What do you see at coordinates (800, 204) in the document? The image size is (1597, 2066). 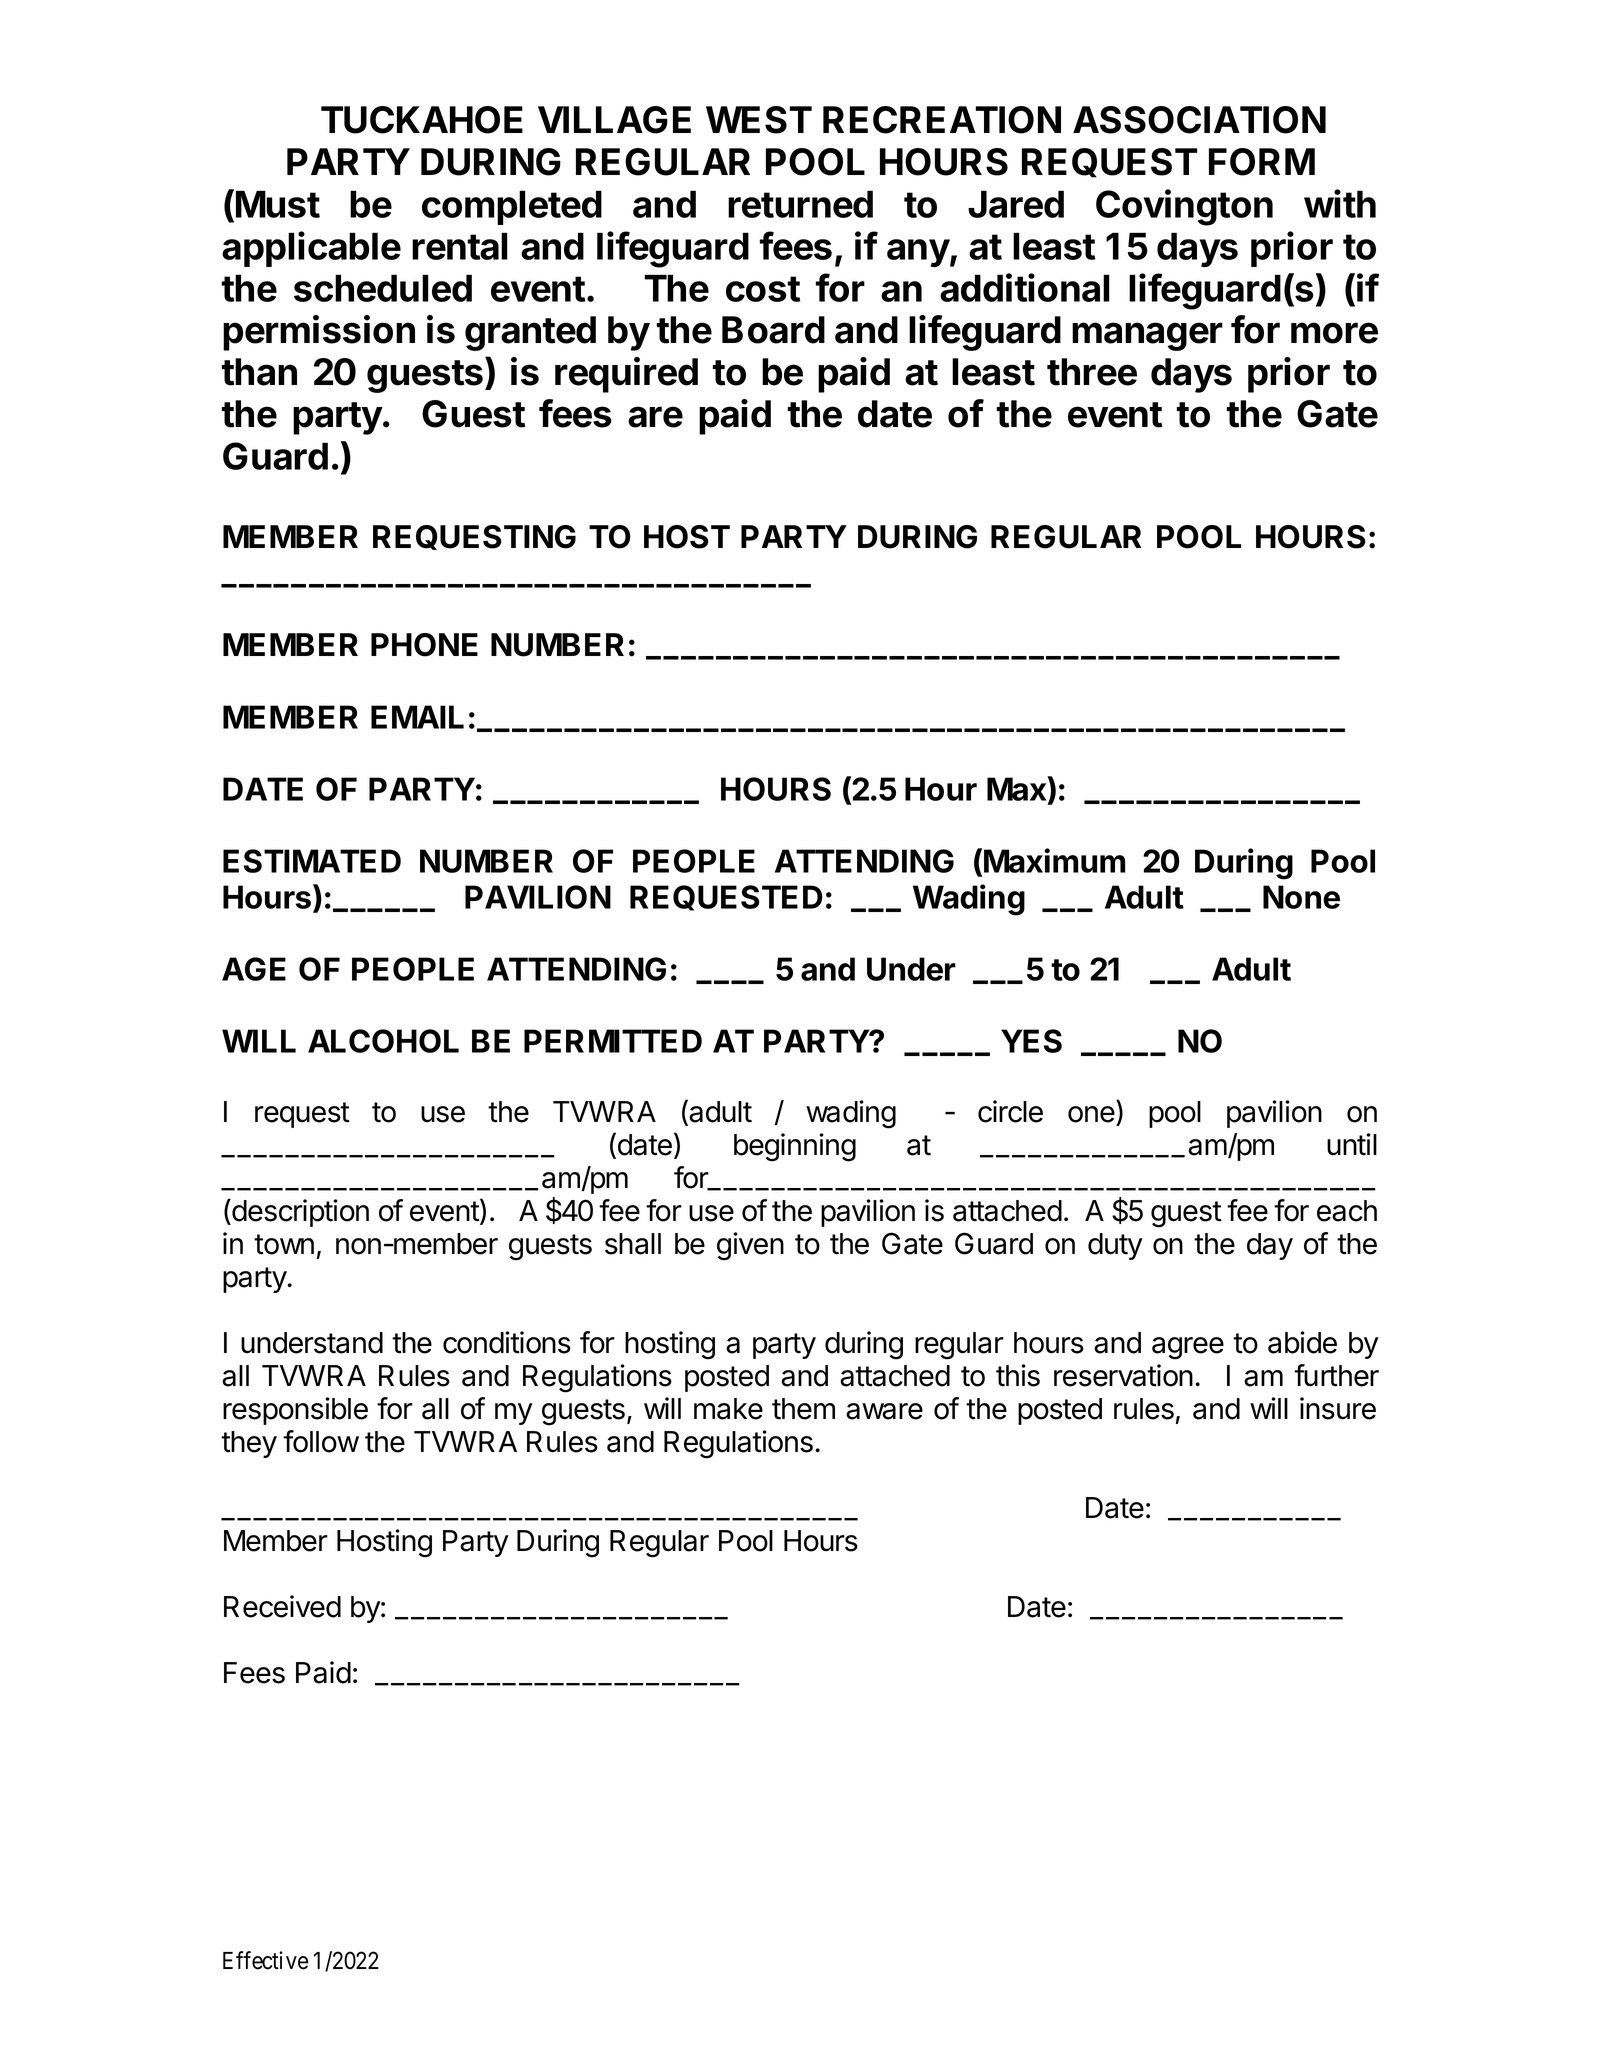 I see `returned` at bounding box center [800, 204].
